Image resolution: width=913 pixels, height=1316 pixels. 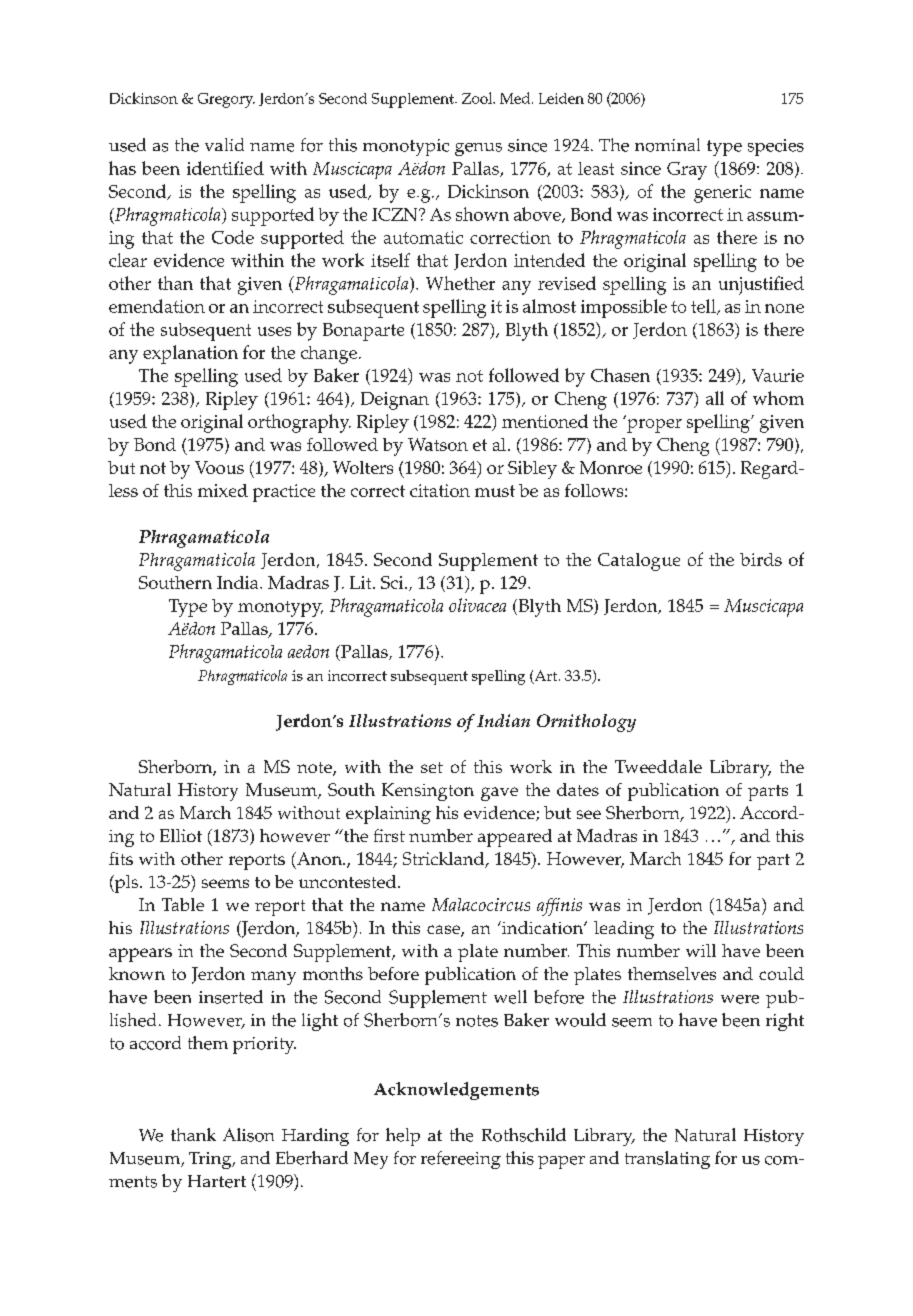 What do you see at coordinates (515, 838) in the image?
I see `appeared` at bounding box center [515, 838].
